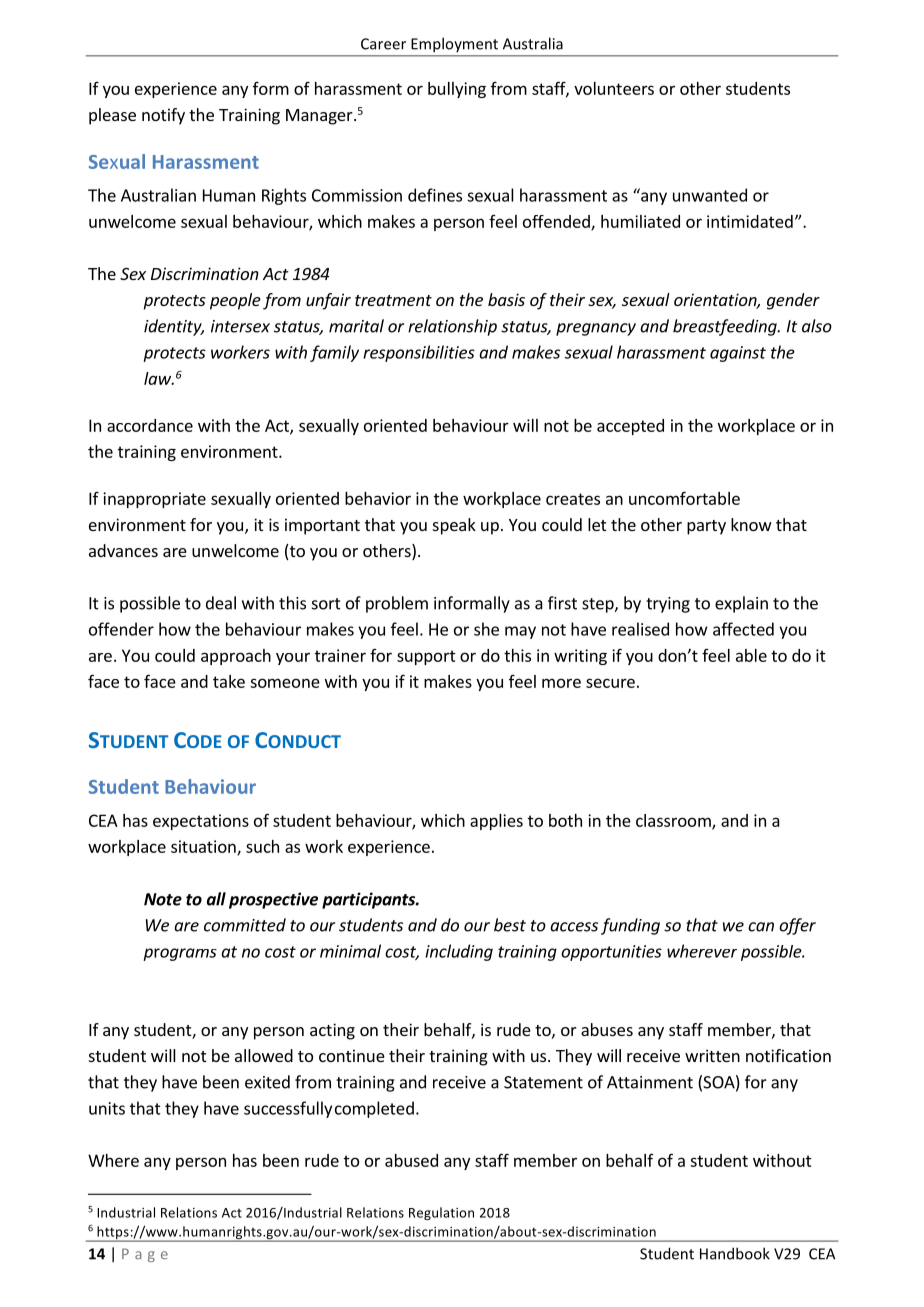  Describe the element at coordinates (674, 821) in the screenshot. I see `classroom` at that location.
